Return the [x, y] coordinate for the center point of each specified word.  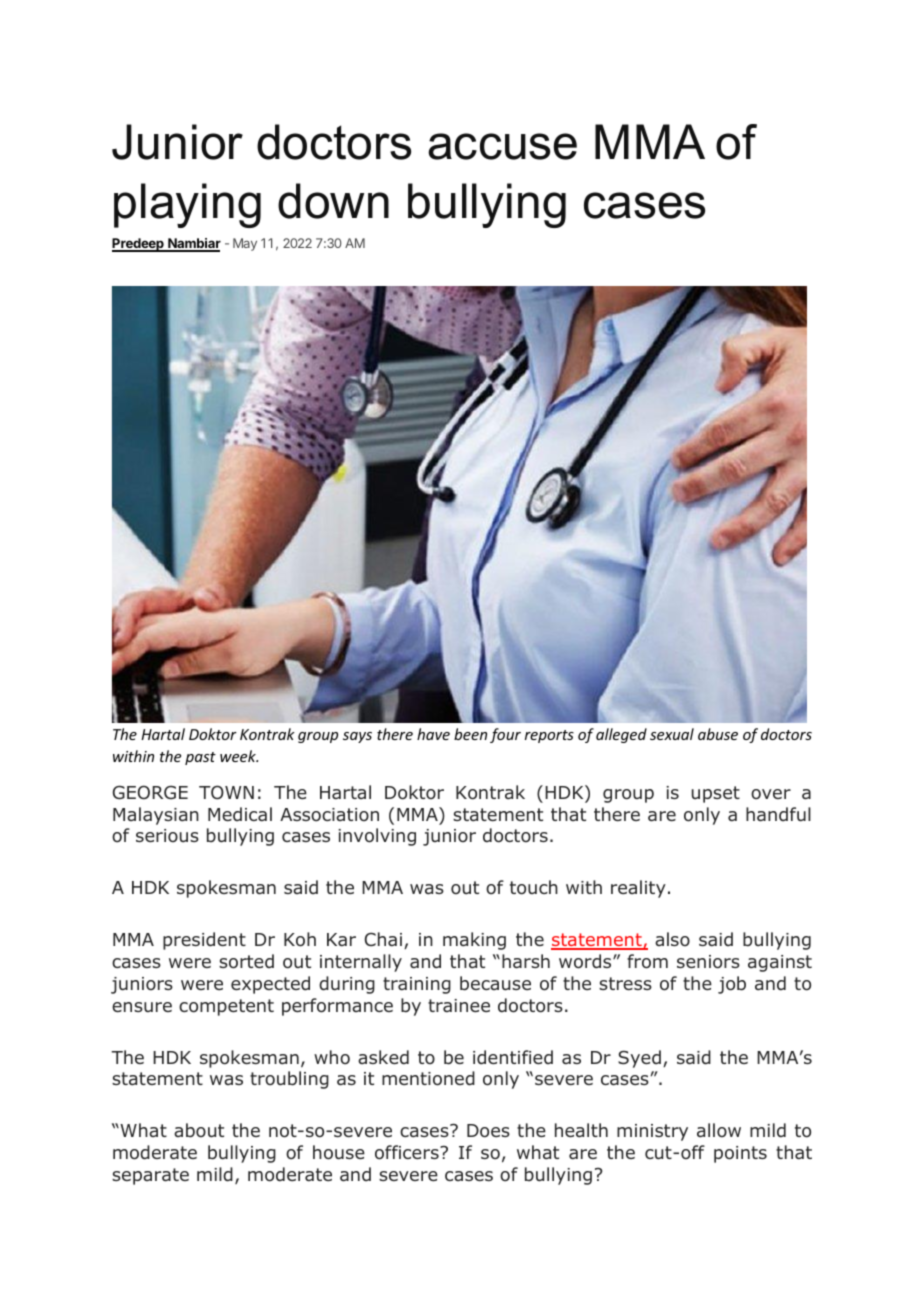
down [333, 201]
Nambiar [193, 245]
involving [377, 837]
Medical [240, 814]
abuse [718, 734]
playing [187, 205]
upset [716, 794]
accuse [502, 146]
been [470, 734]
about [199, 1130]
